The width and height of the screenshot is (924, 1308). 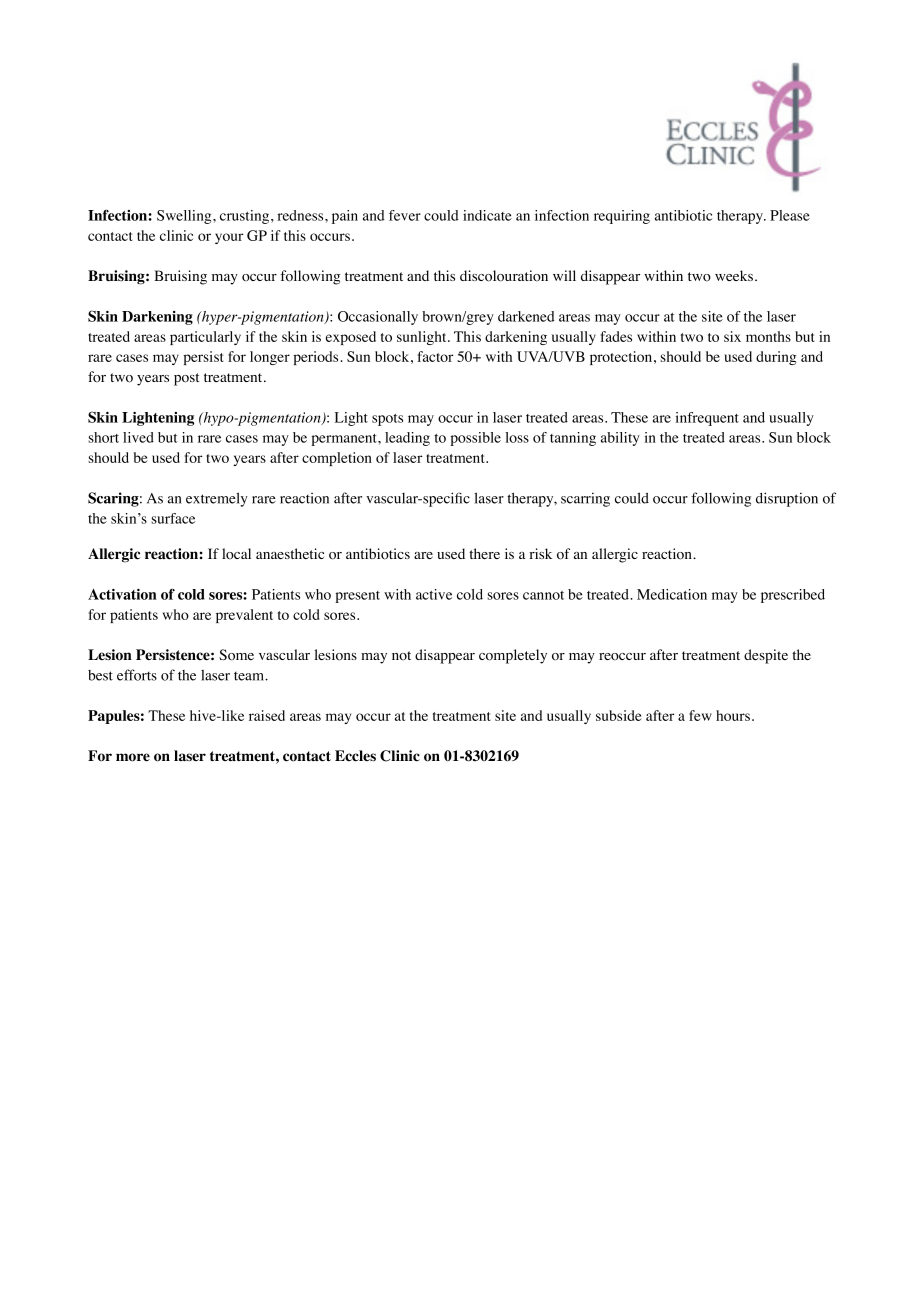 I want to click on Swelling, so click(x=185, y=217).
